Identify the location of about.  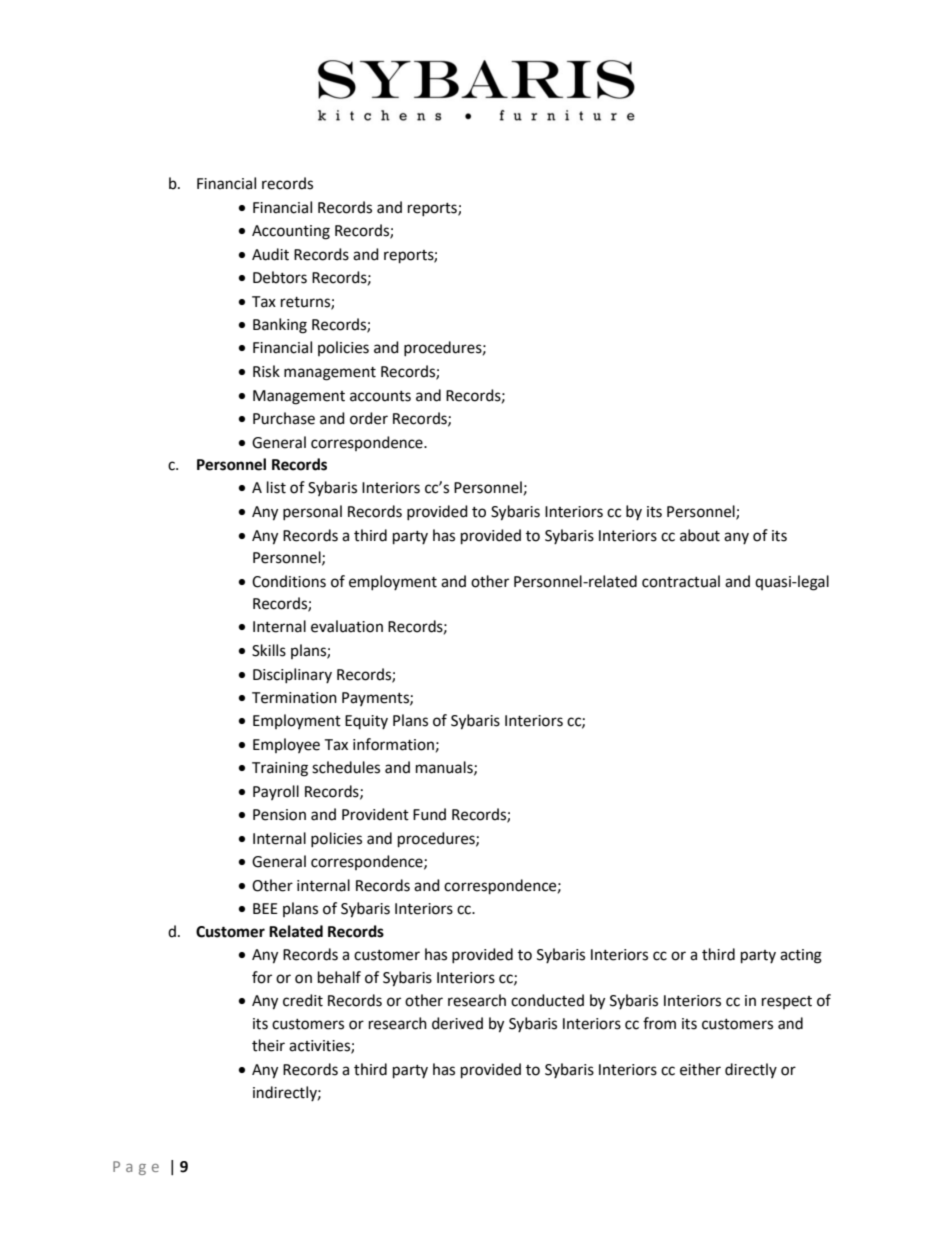
(700, 535).
